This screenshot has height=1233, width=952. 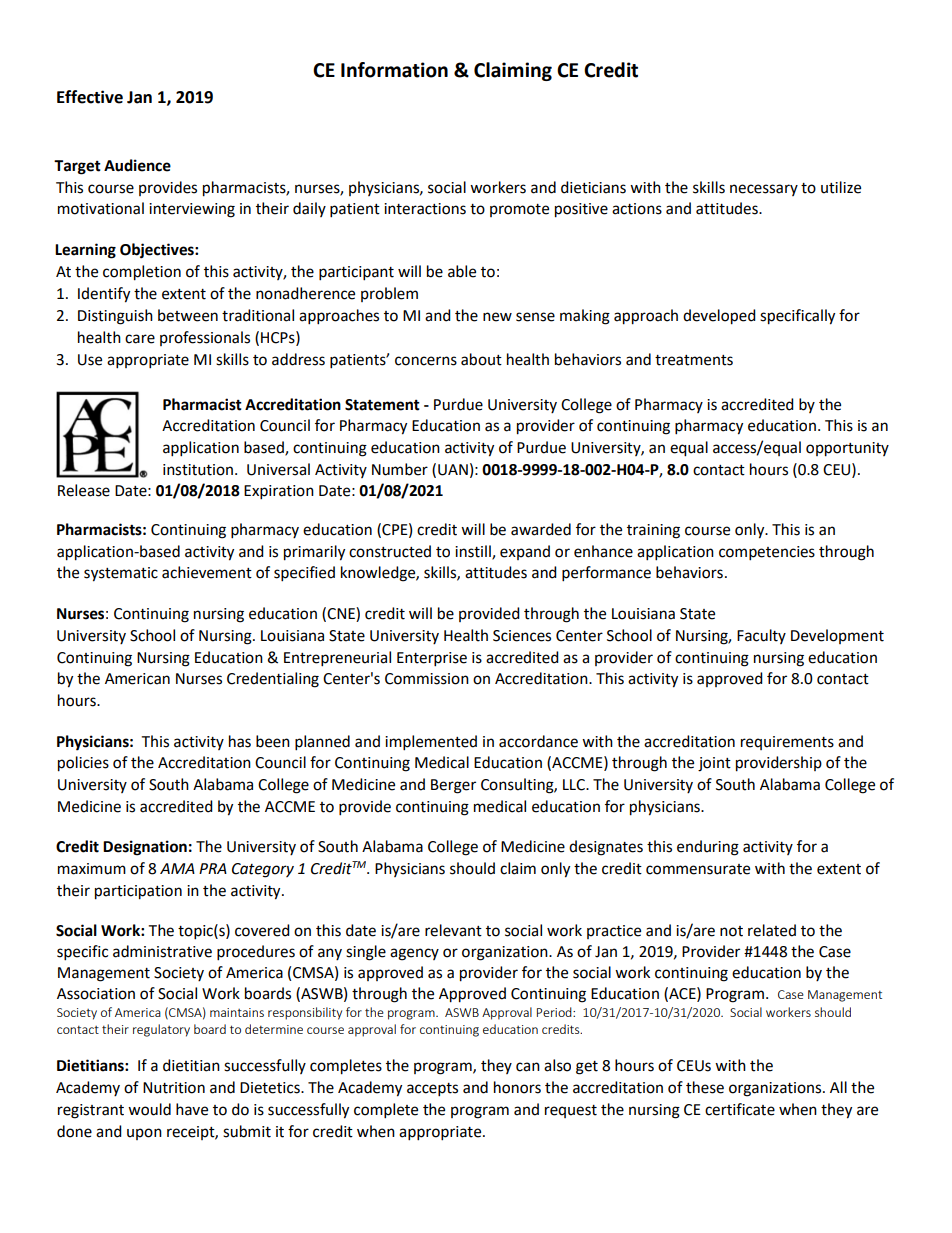 I want to click on Information, so click(x=394, y=70).
